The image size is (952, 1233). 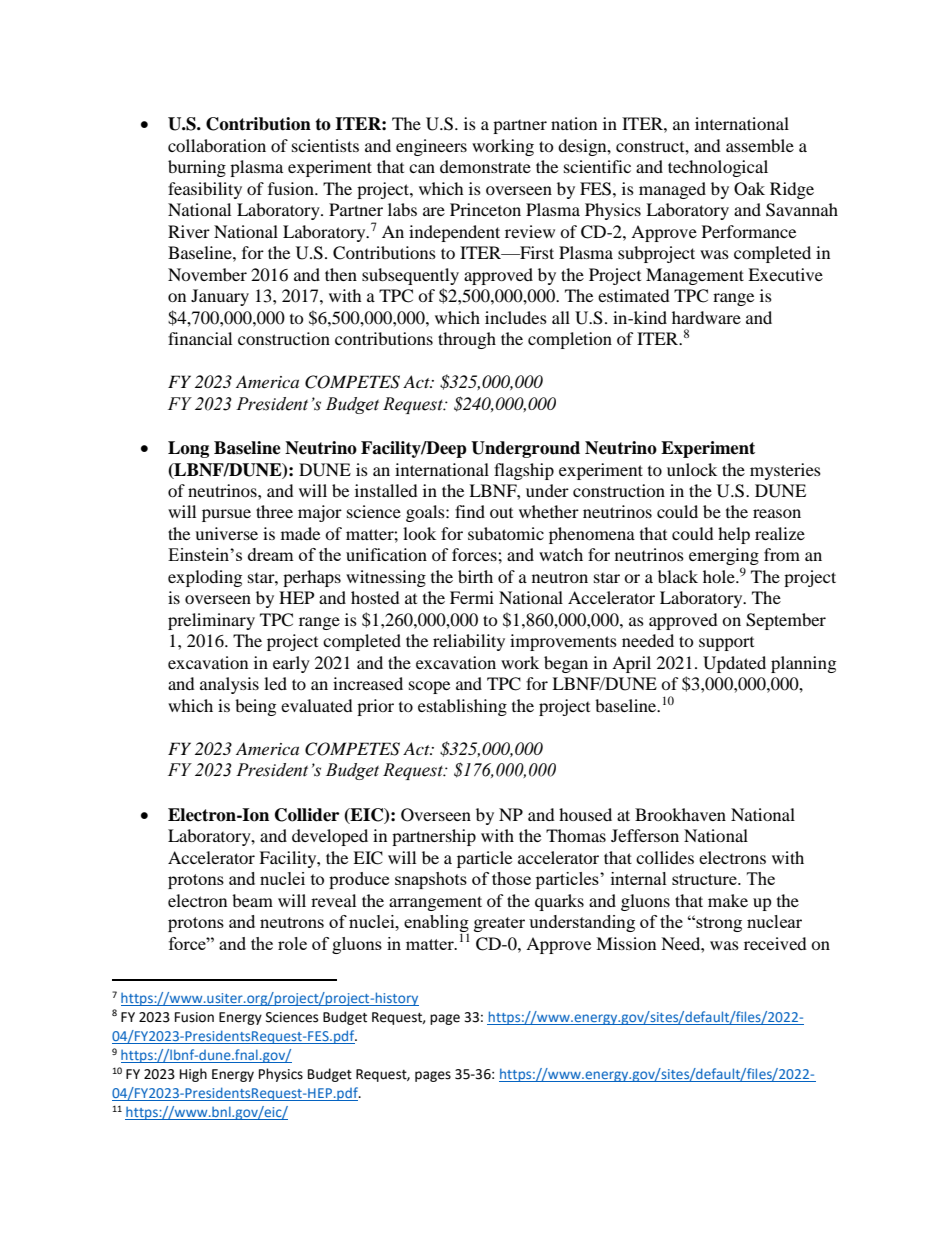 I want to click on collaboration, so click(x=217, y=145).
